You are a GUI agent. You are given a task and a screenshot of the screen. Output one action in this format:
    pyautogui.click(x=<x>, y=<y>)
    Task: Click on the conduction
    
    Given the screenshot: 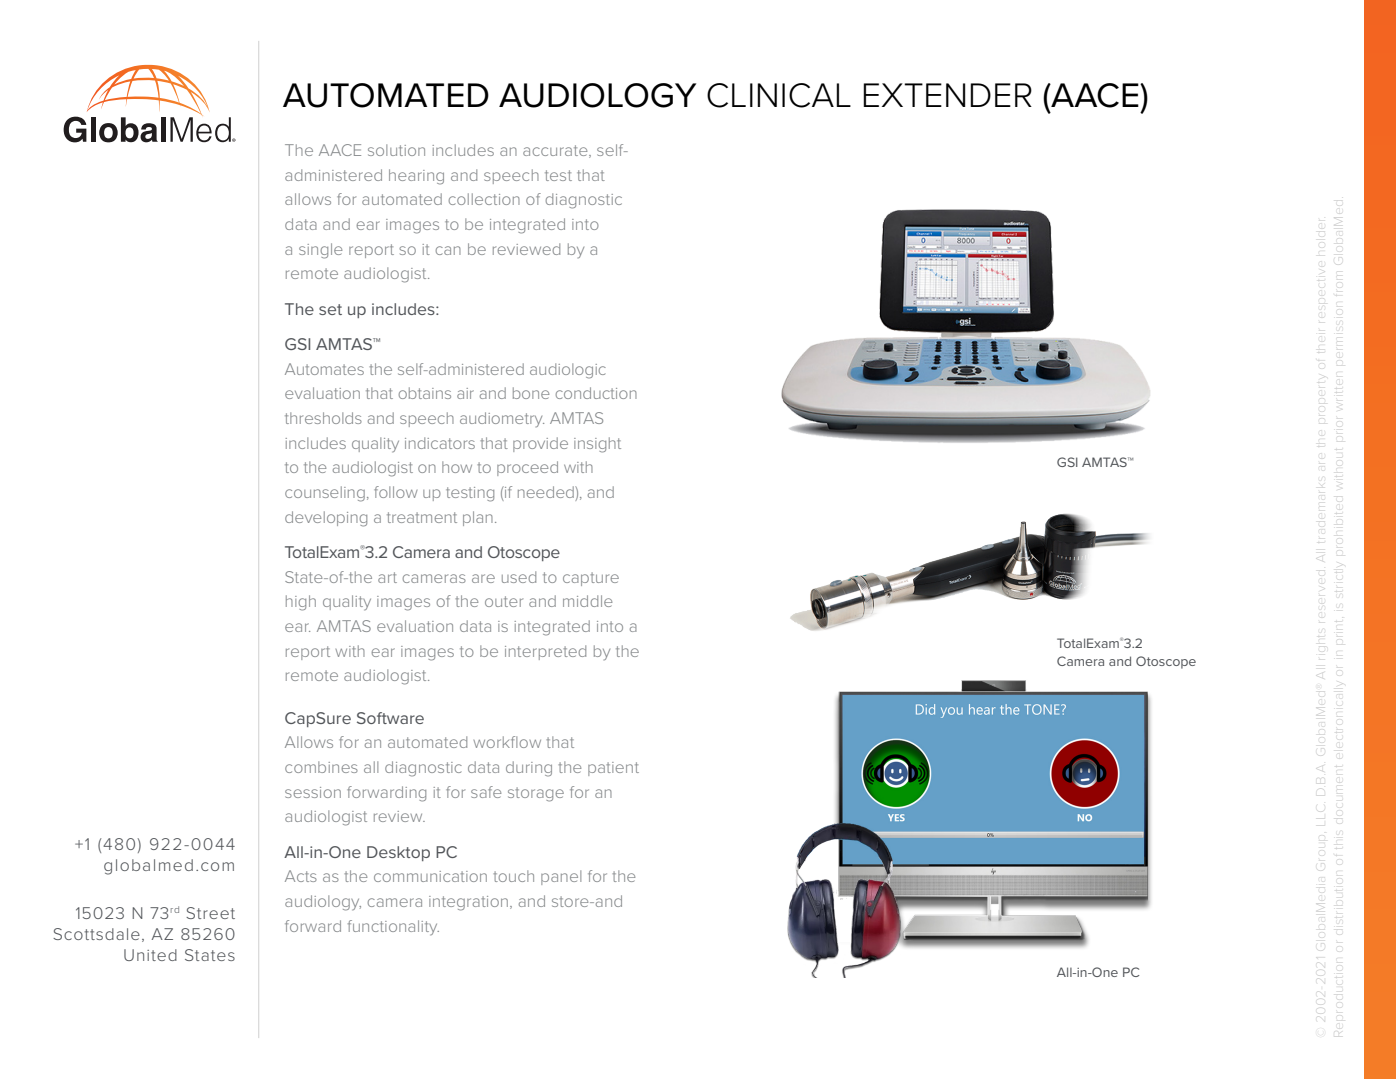 What is the action you would take?
    pyautogui.click(x=596, y=393)
